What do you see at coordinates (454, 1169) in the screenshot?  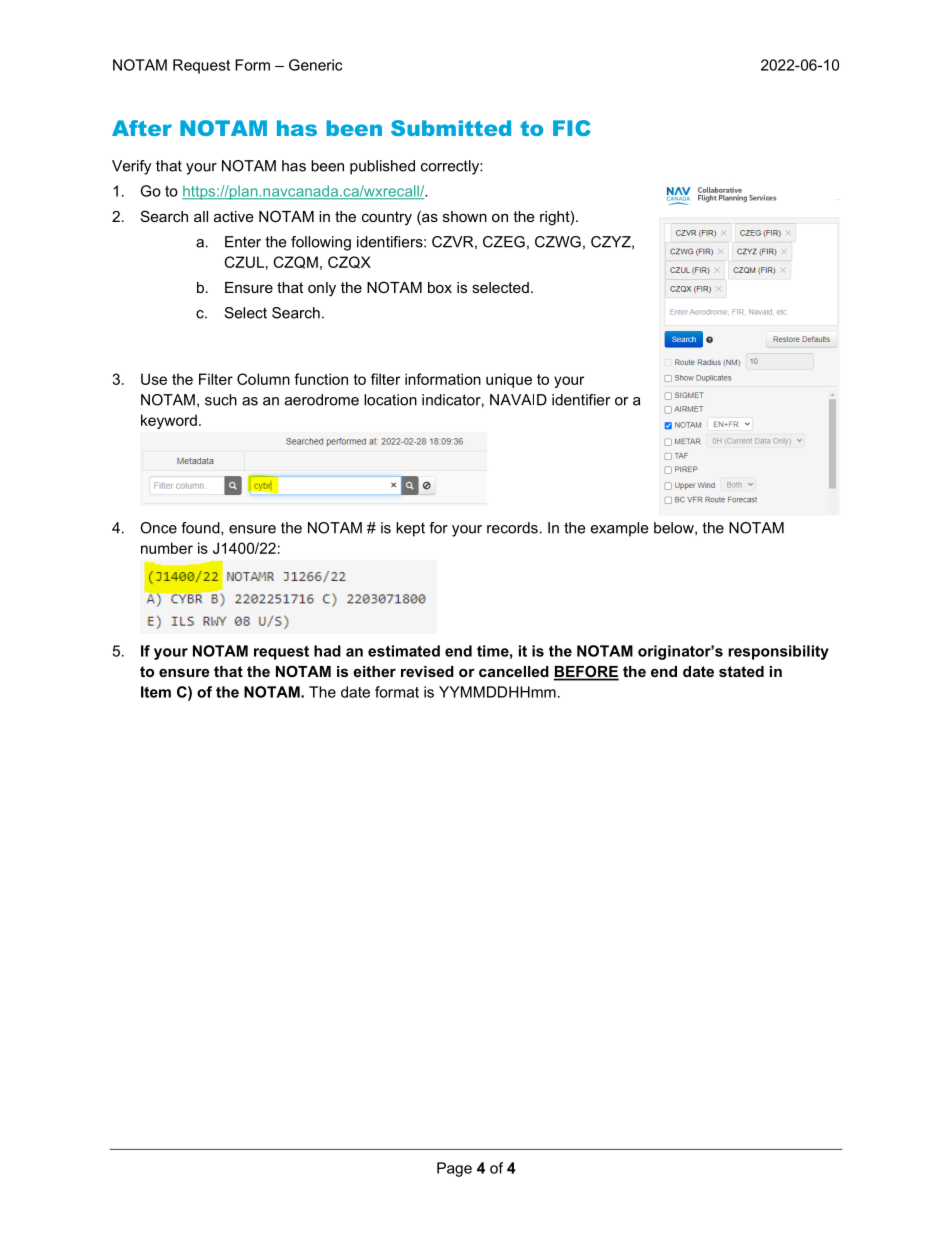 I see `Page` at bounding box center [454, 1169].
